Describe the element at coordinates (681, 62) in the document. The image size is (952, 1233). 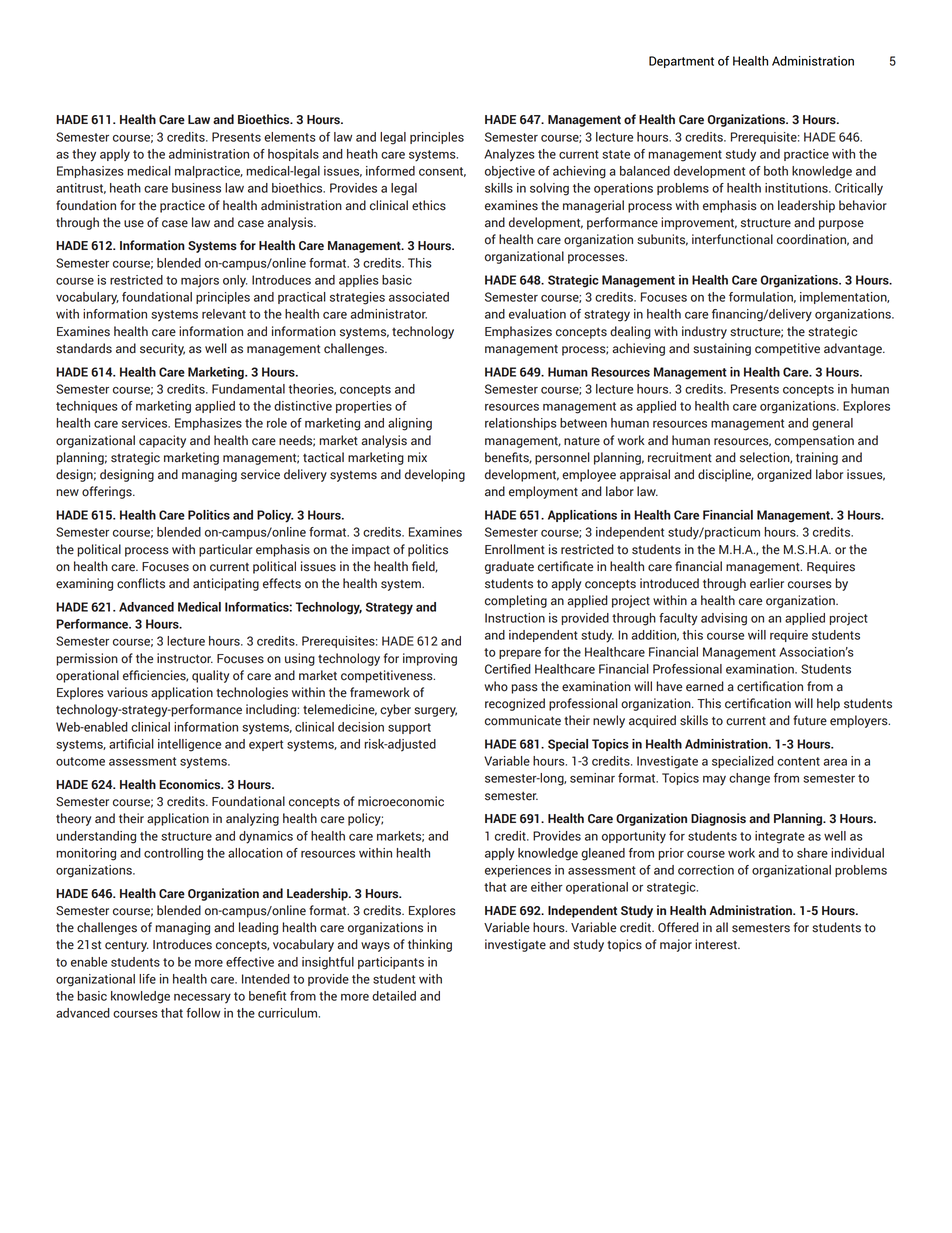
I see `Department` at that location.
